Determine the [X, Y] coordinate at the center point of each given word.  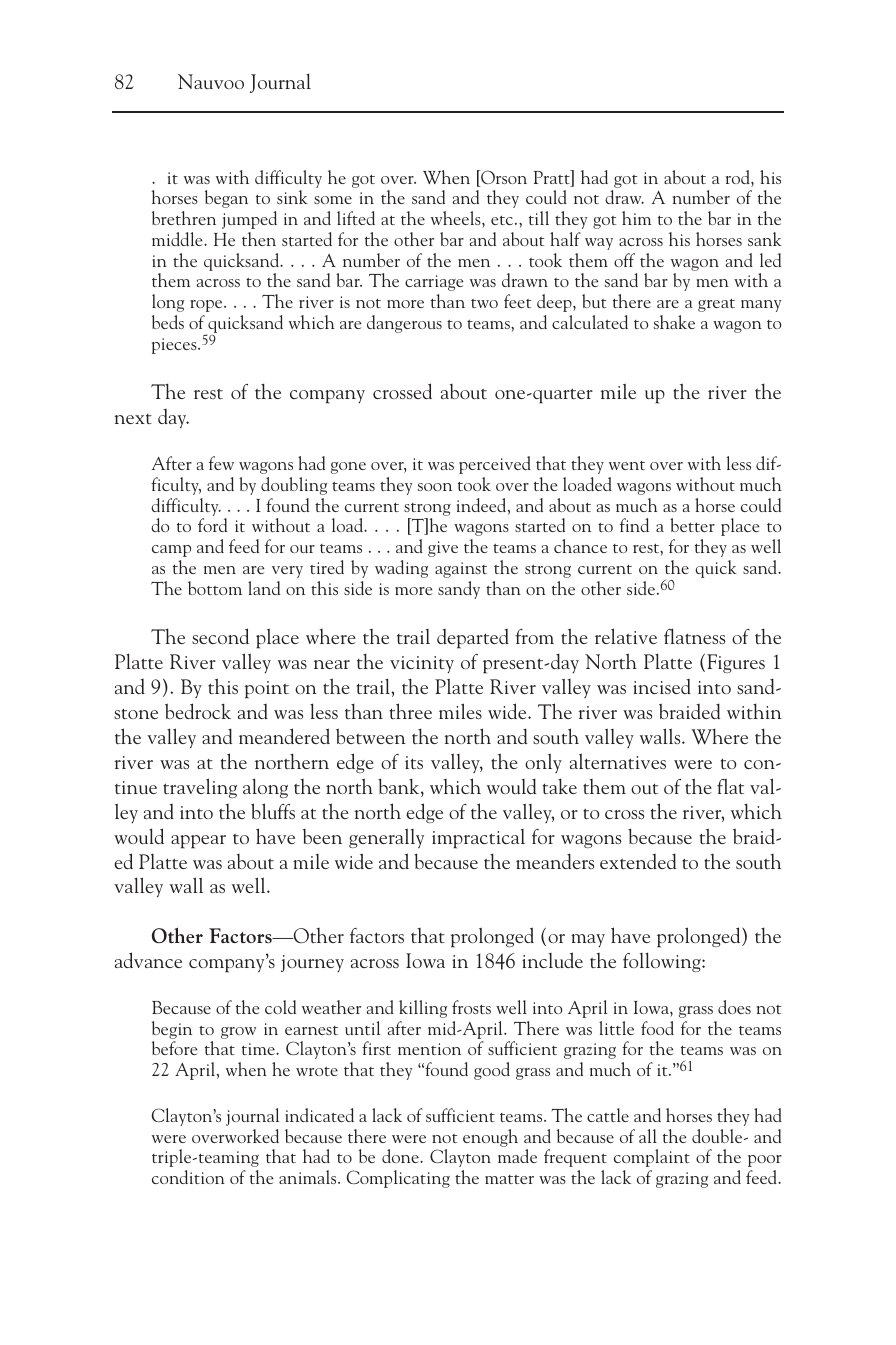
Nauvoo [211, 81]
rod [739, 178]
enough [490, 1138]
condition [188, 1177]
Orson [503, 178]
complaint [652, 1158]
